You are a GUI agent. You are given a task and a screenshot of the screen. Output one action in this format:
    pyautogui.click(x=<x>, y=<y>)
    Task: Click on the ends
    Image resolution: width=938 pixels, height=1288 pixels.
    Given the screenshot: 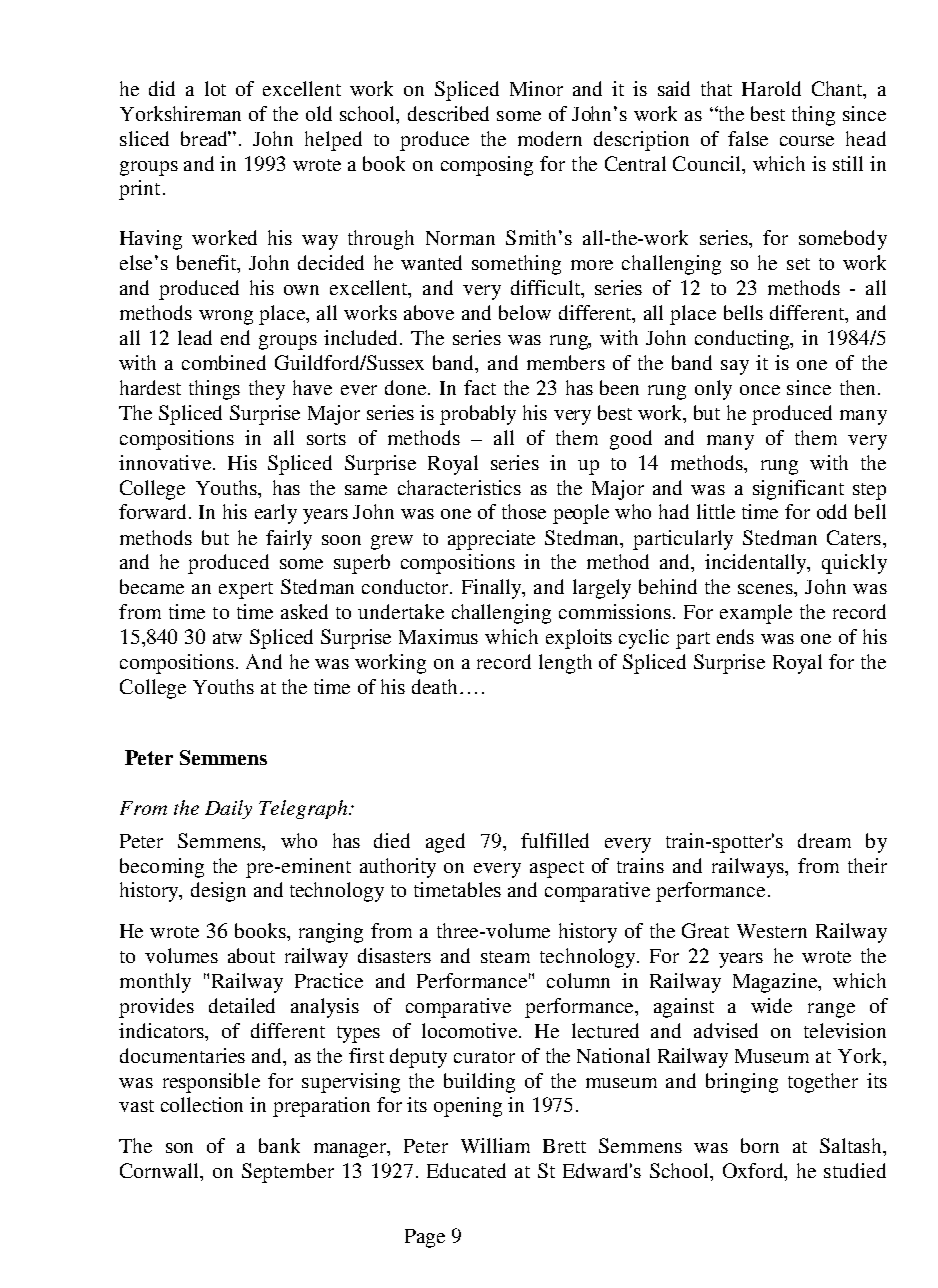 What is the action you would take?
    pyautogui.click(x=735, y=636)
